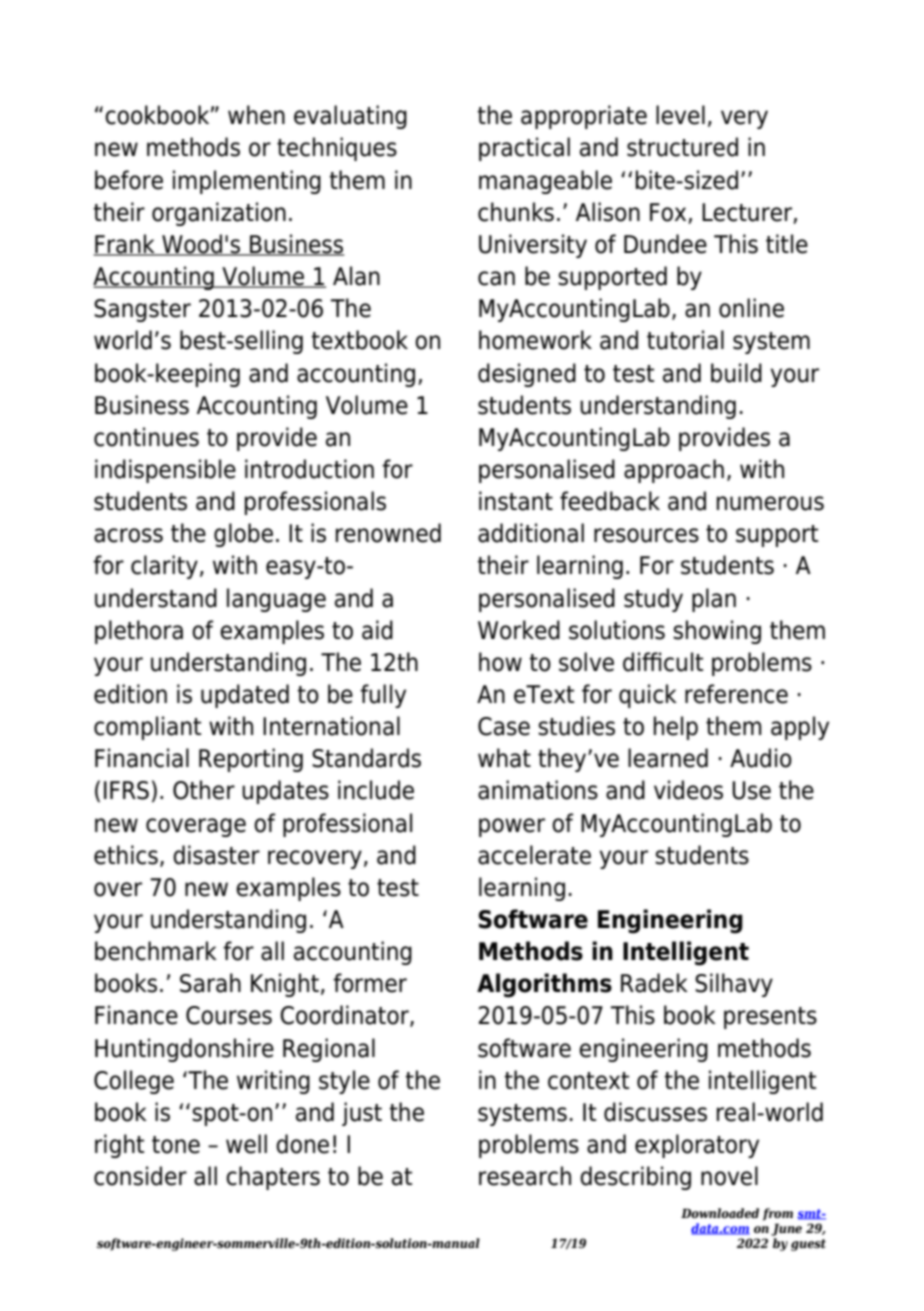 The width and height of the page is (924, 1311). I want to click on Use, so click(751, 790).
